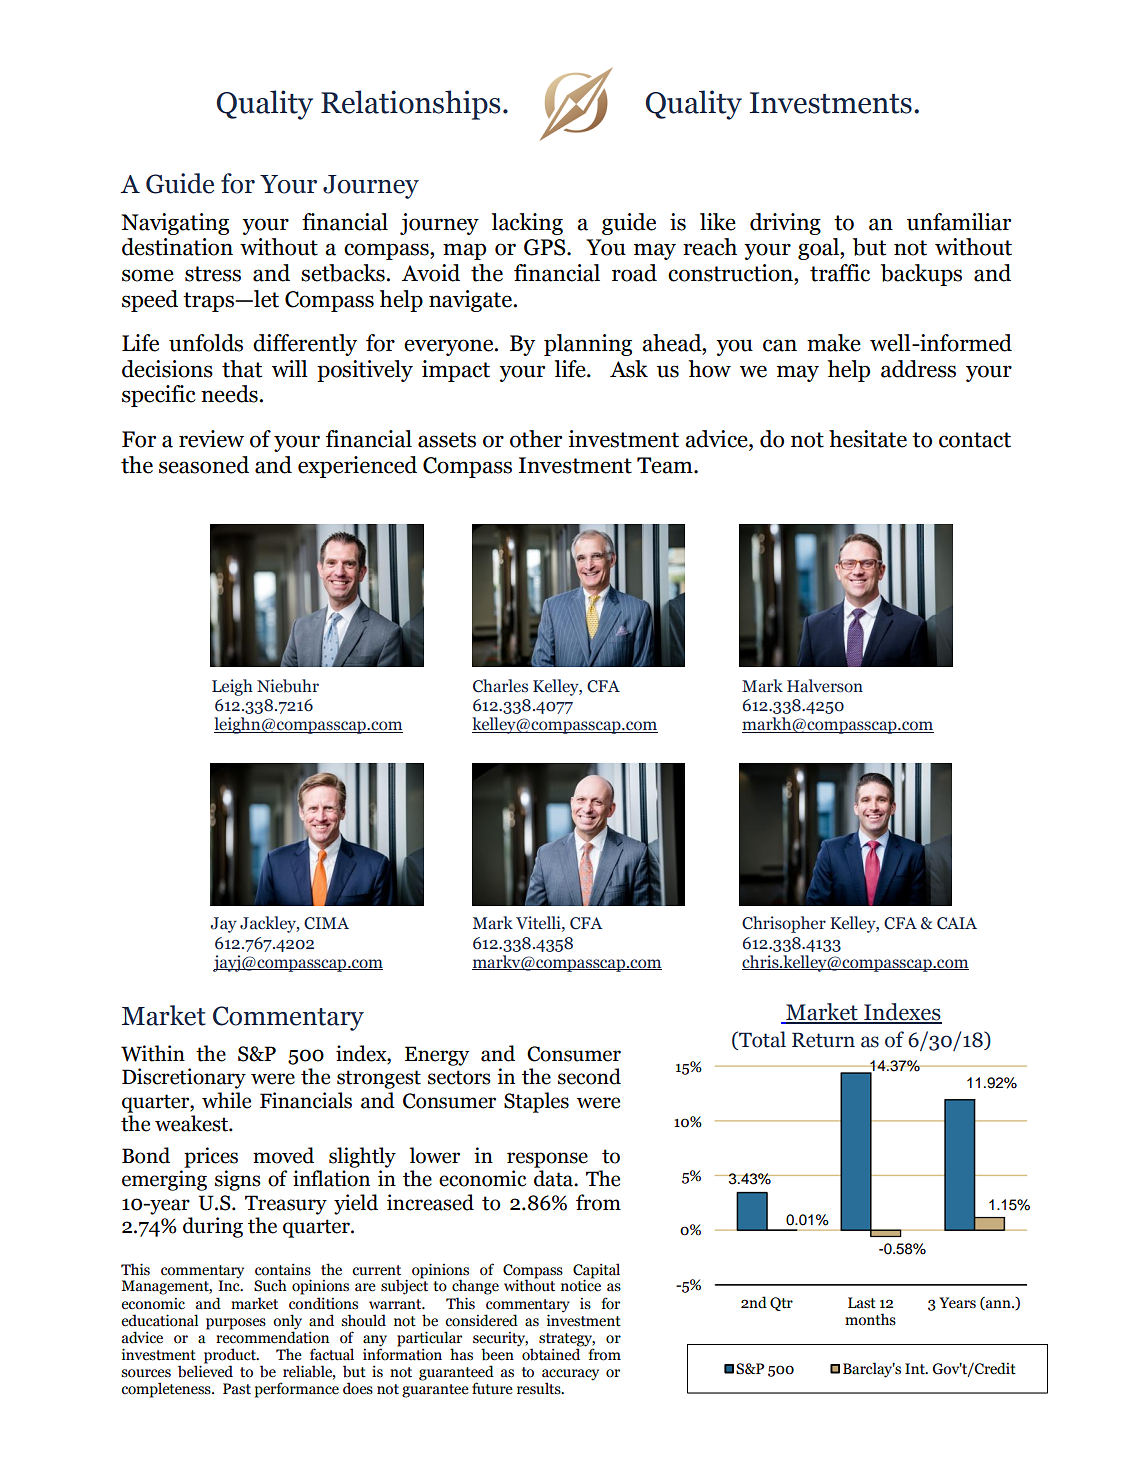 The image size is (1147, 1484). Describe the element at coordinates (527, 224) in the image. I see `lacking` at that location.
